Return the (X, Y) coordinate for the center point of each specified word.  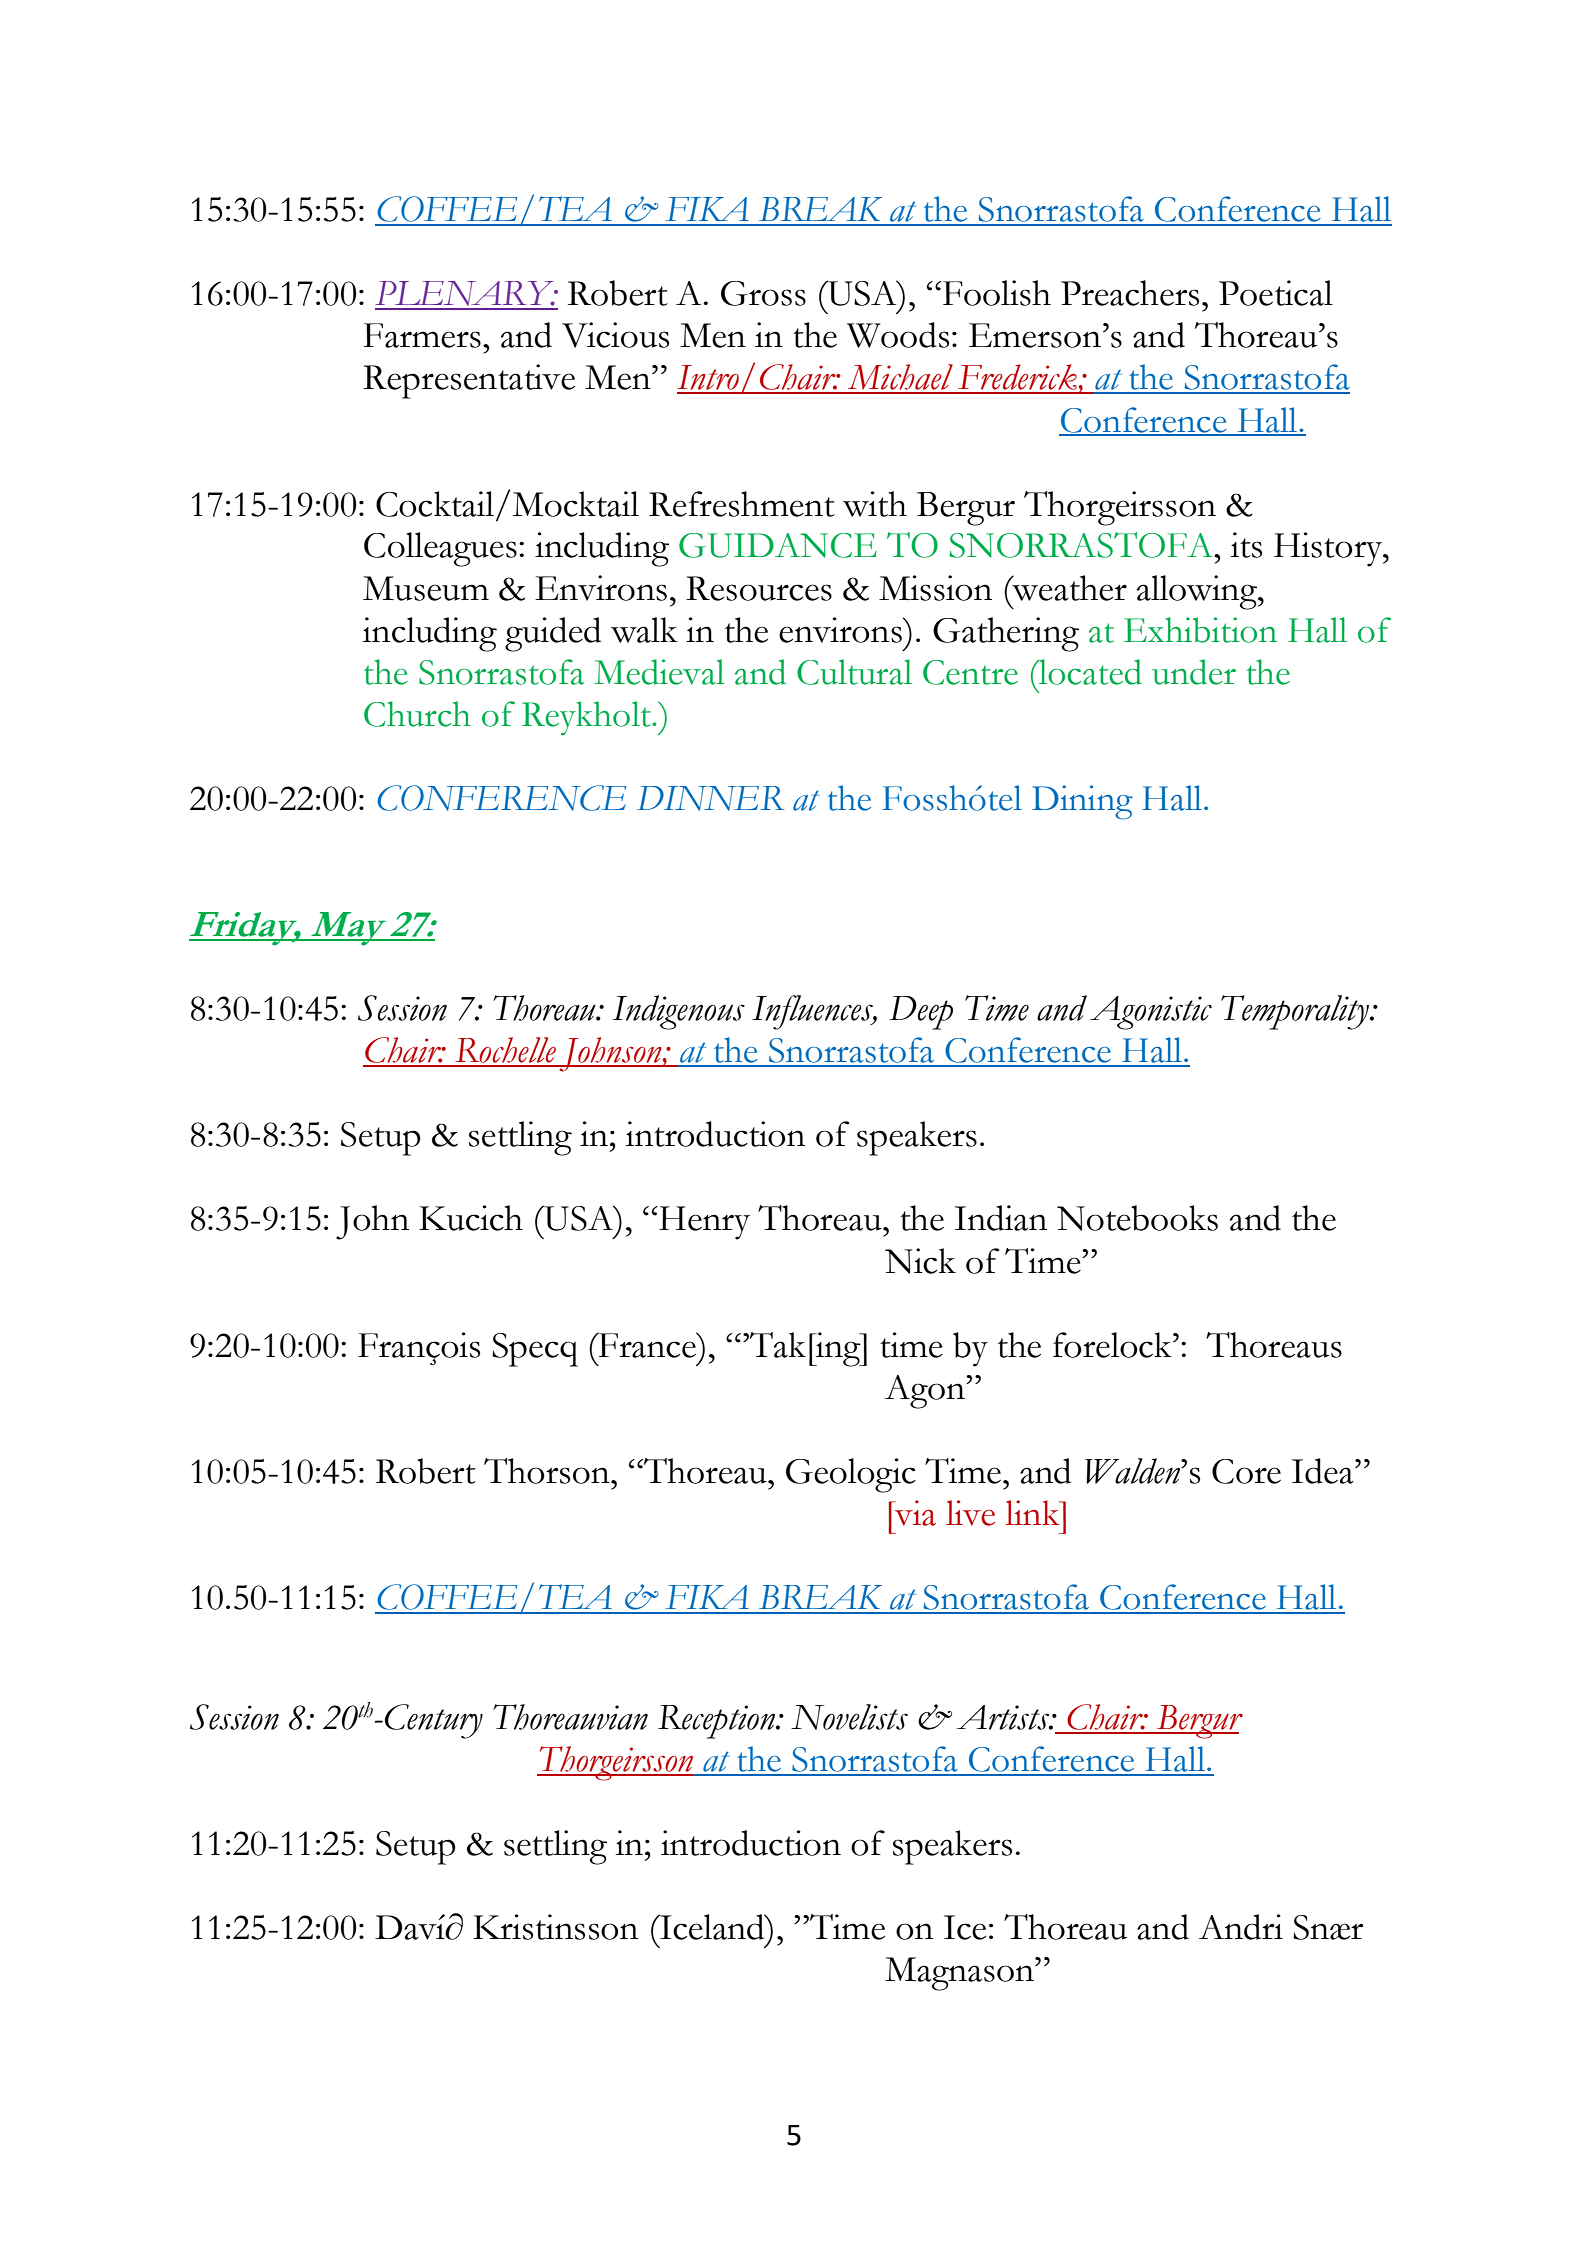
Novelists (849, 1717)
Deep (921, 1013)
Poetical (1276, 293)
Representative (469, 381)
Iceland (712, 1927)
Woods (898, 335)
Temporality (1296, 1012)
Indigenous (678, 1012)
